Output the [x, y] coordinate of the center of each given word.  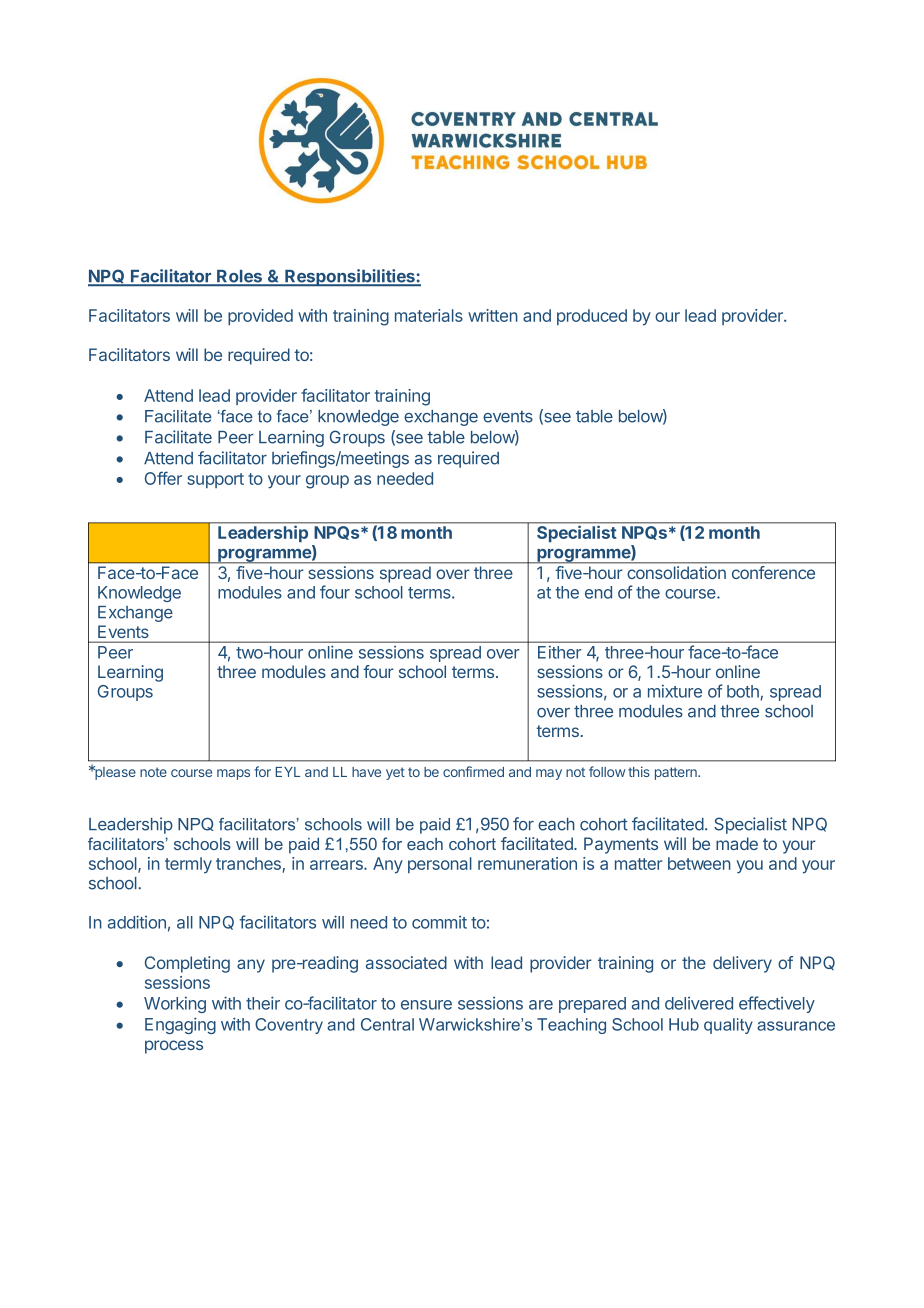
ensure [426, 1005]
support [215, 480]
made [737, 843]
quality [728, 1026]
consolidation [677, 572]
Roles [239, 277]
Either [560, 652]
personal [440, 865]
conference [773, 572]
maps [233, 774]
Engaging [180, 1025]
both [744, 692]
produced [592, 317]
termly [188, 865]
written [493, 315]
